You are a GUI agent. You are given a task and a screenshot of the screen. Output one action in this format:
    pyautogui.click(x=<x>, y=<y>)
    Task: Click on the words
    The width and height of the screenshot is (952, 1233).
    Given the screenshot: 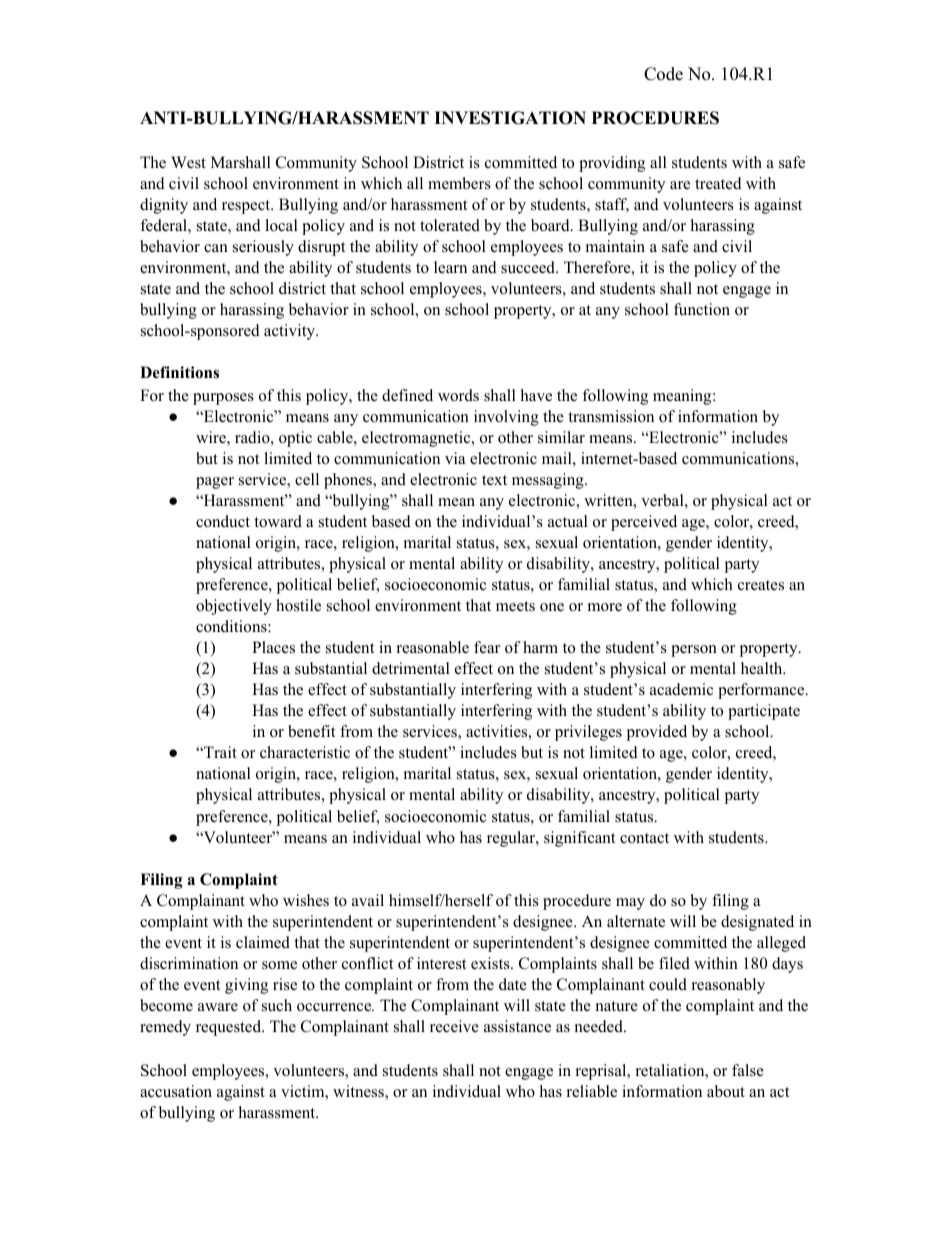 What is the action you would take?
    pyautogui.click(x=458, y=395)
